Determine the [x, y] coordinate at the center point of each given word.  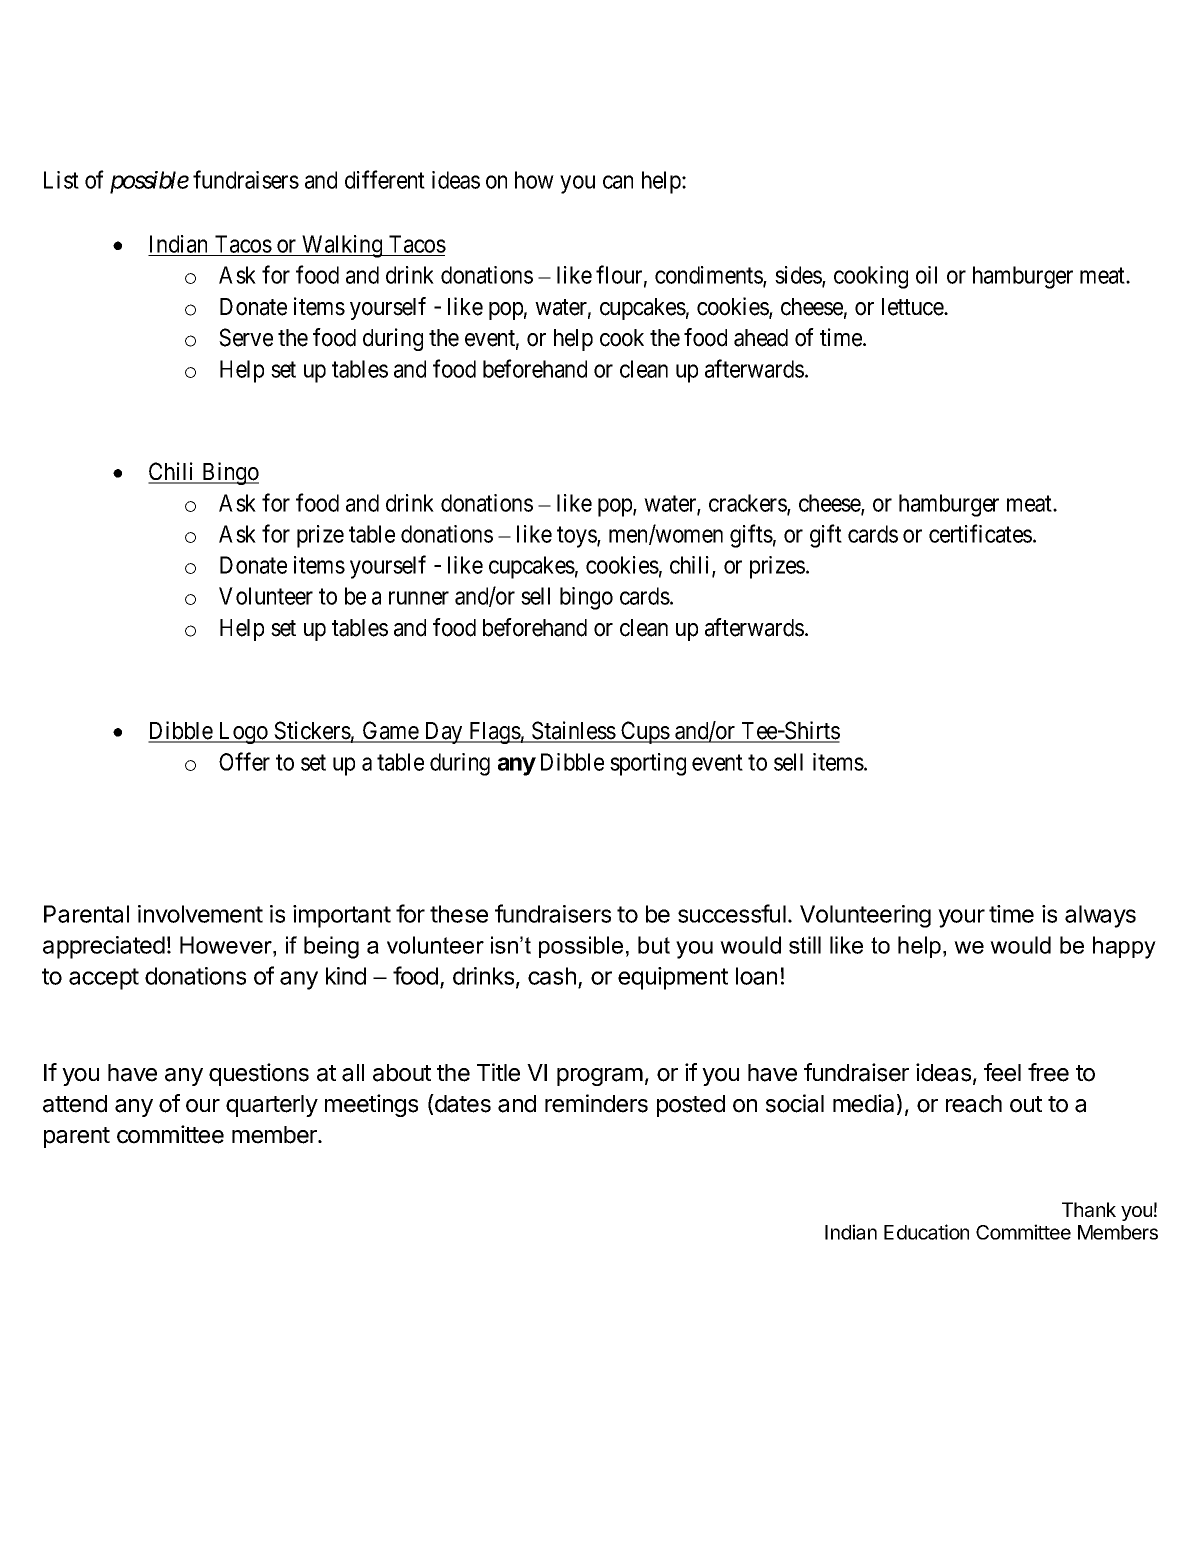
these [459, 914]
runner [419, 598]
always [1100, 916]
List [61, 180]
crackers [748, 504]
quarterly [272, 1106]
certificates [980, 533]
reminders [596, 1103]
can [618, 182]
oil [926, 275]
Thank [1089, 1210]
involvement [200, 914]
